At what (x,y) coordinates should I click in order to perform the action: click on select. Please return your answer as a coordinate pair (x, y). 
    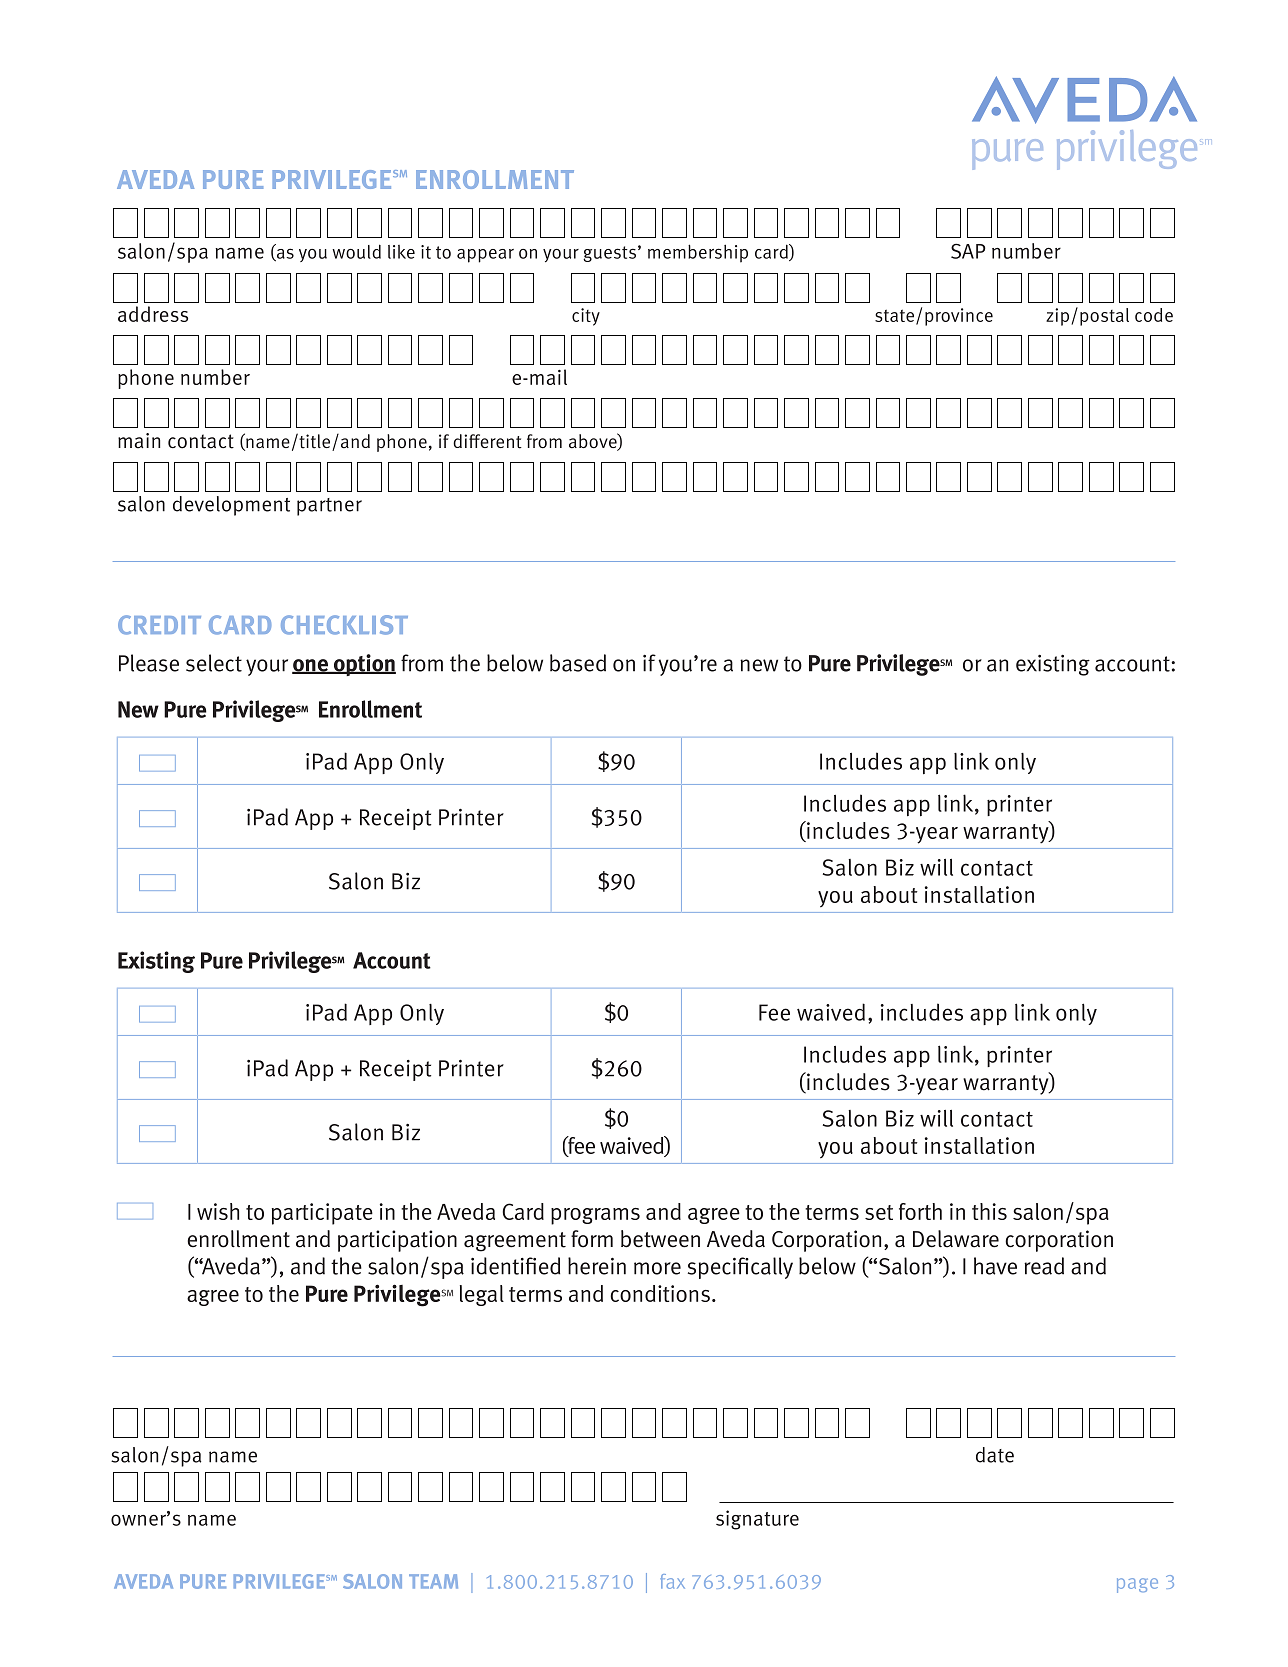
    Looking at the image, I should click on (214, 663).
